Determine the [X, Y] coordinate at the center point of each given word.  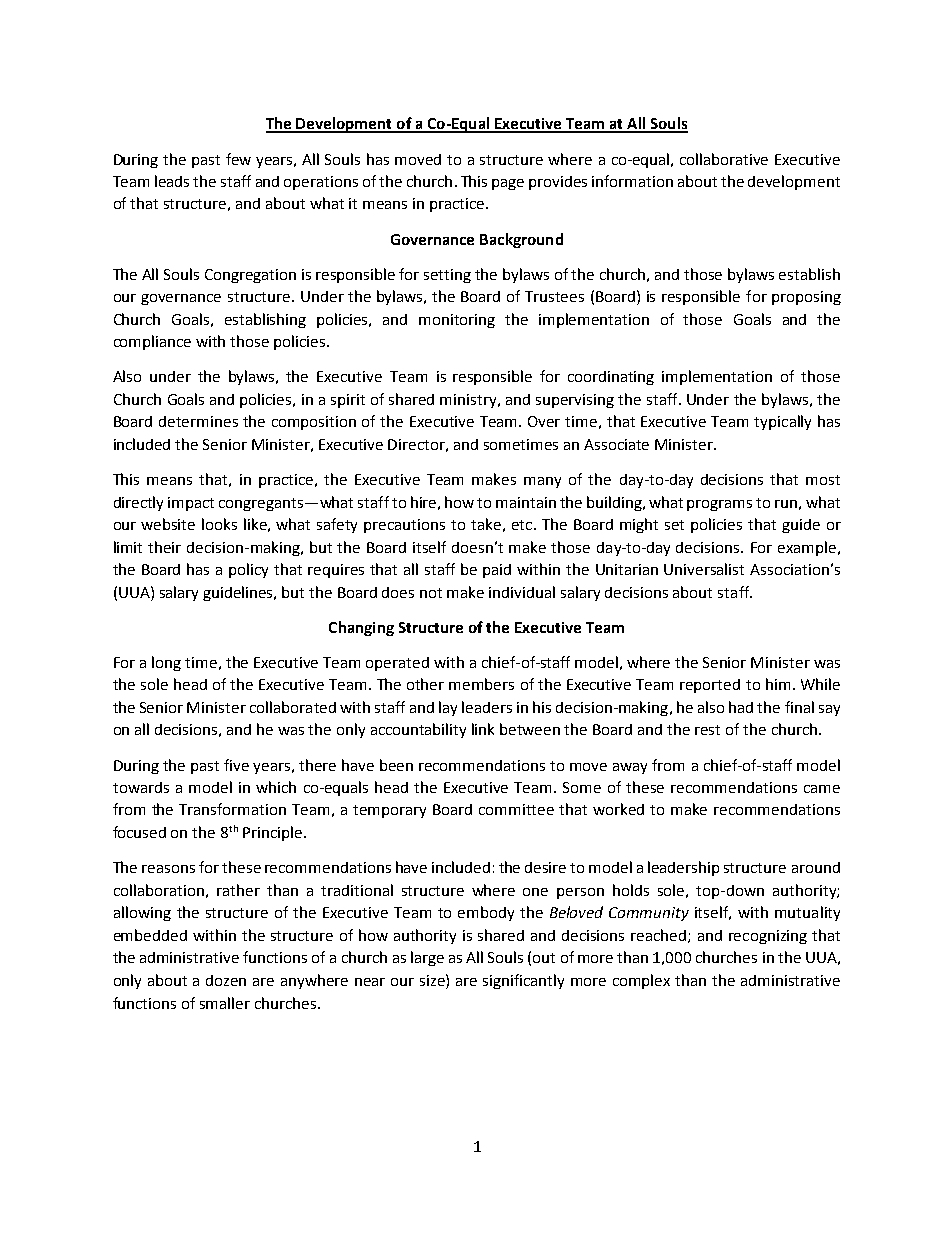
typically [782, 422]
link [483, 729]
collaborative [724, 159]
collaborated [293, 707]
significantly [523, 981]
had [741, 707]
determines [198, 421]
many [542, 482]
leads [172, 181]
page [508, 184]
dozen [226, 980]
